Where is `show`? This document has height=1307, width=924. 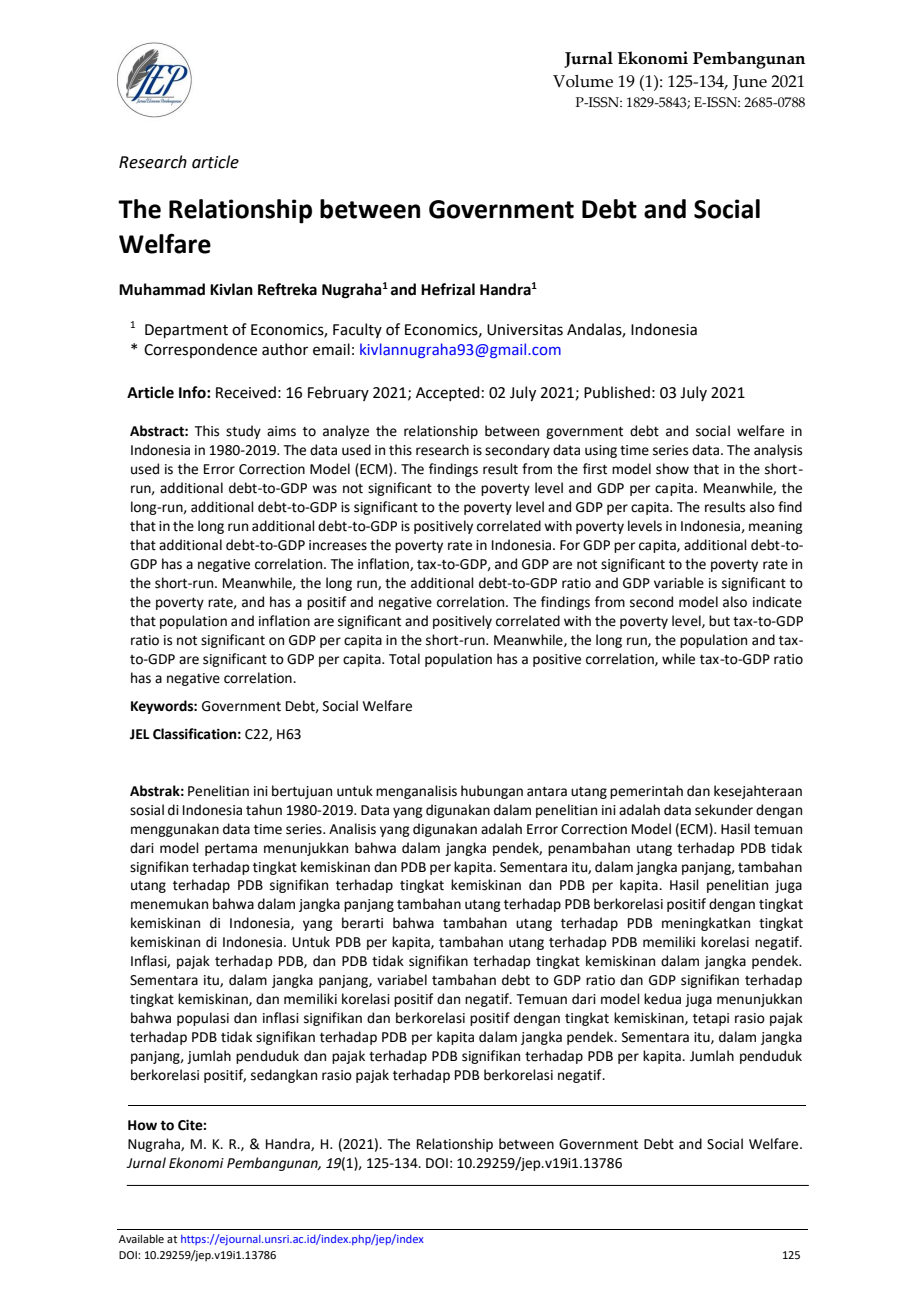 show is located at coordinates (672, 469).
